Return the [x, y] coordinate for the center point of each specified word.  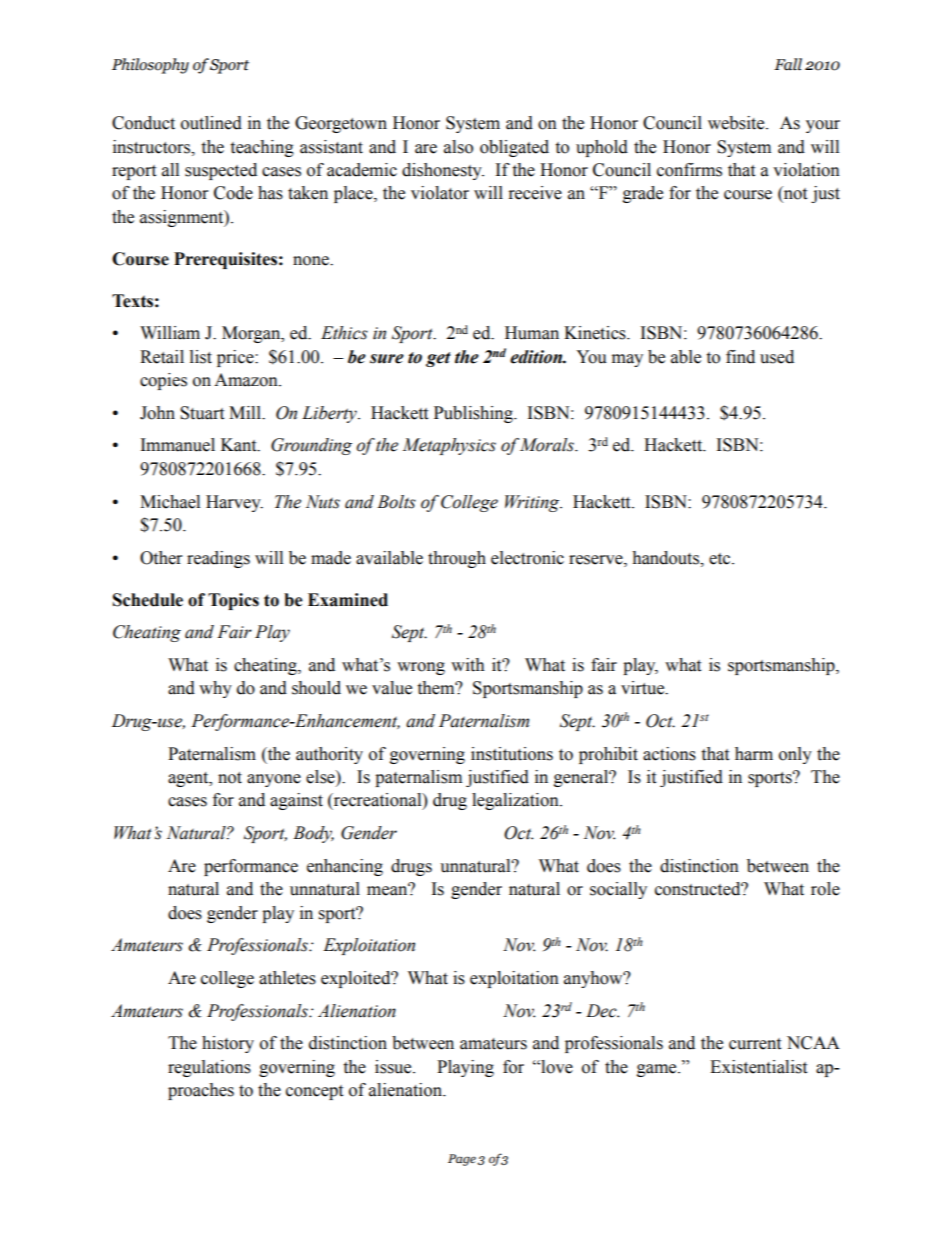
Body [313, 834]
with [468, 665]
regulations [209, 1068]
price [236, 358]
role [825, 889]
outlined [211, 123]
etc [721, 559]
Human [532, 333]
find [740, 357]
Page [462, 1160]
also [458, 147]
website [737, 123]
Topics [233, 601]
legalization [516, 801]
